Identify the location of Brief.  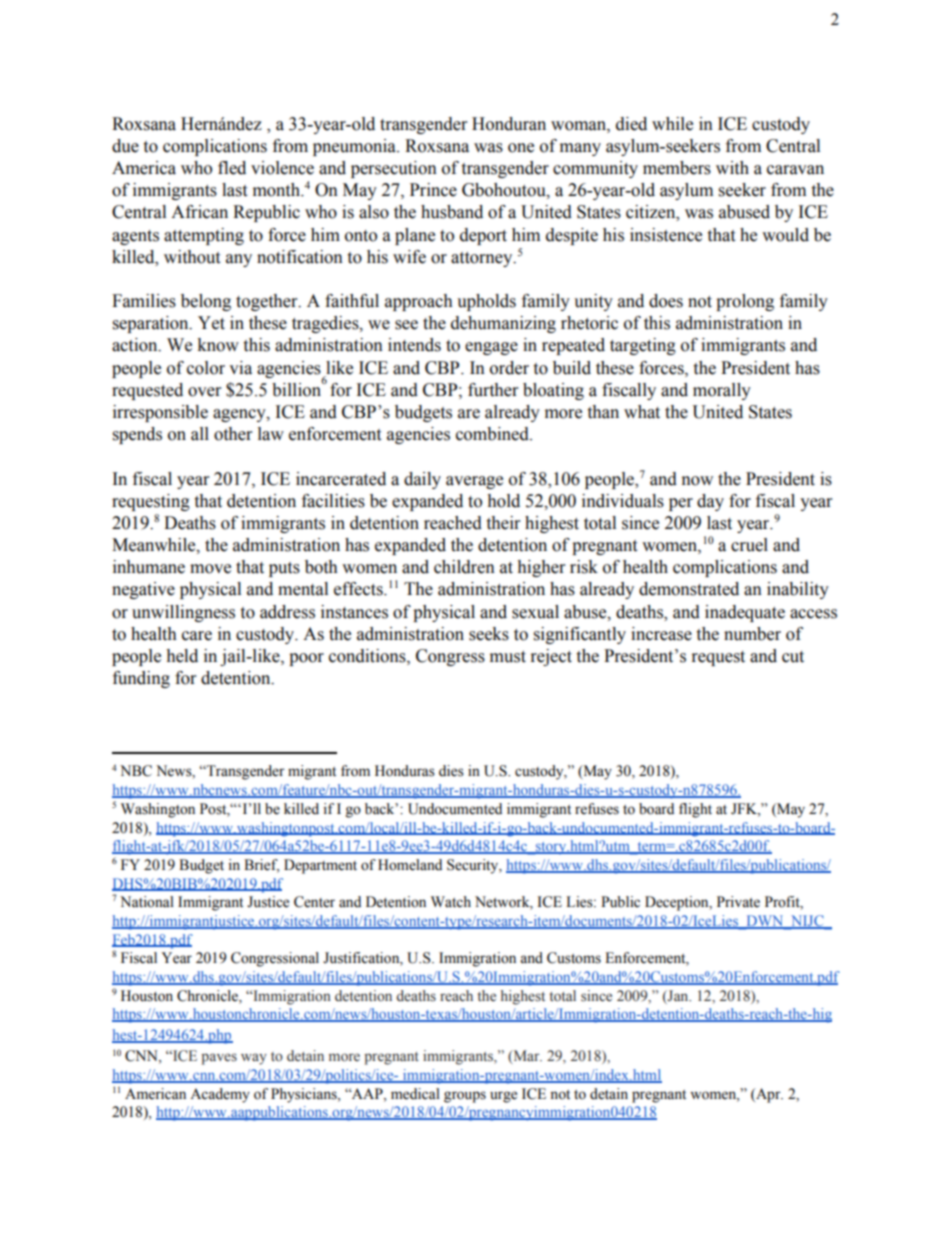
(261, 866).
